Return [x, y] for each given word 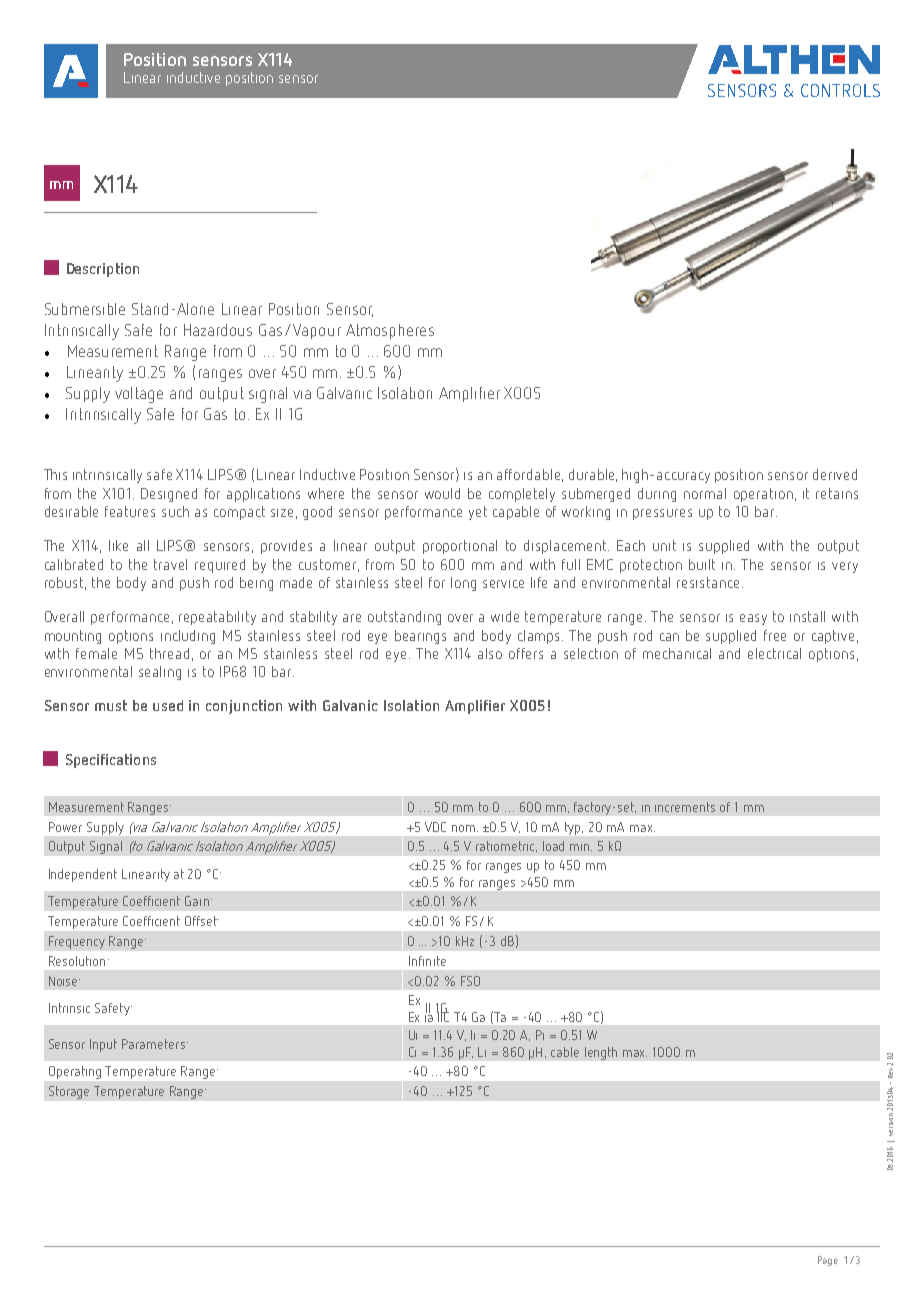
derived [835, 474]
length [601, 1053]
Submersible [85, 309]
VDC [435, 827]
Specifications [111, 761]
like [118, 545]
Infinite [427, 961]
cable [565, 1052]
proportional [460, 547]
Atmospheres [390, 331]
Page [828, 1261]
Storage [69, 1092]
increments [685, 807]
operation [763, 495]
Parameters [153, 1044]
